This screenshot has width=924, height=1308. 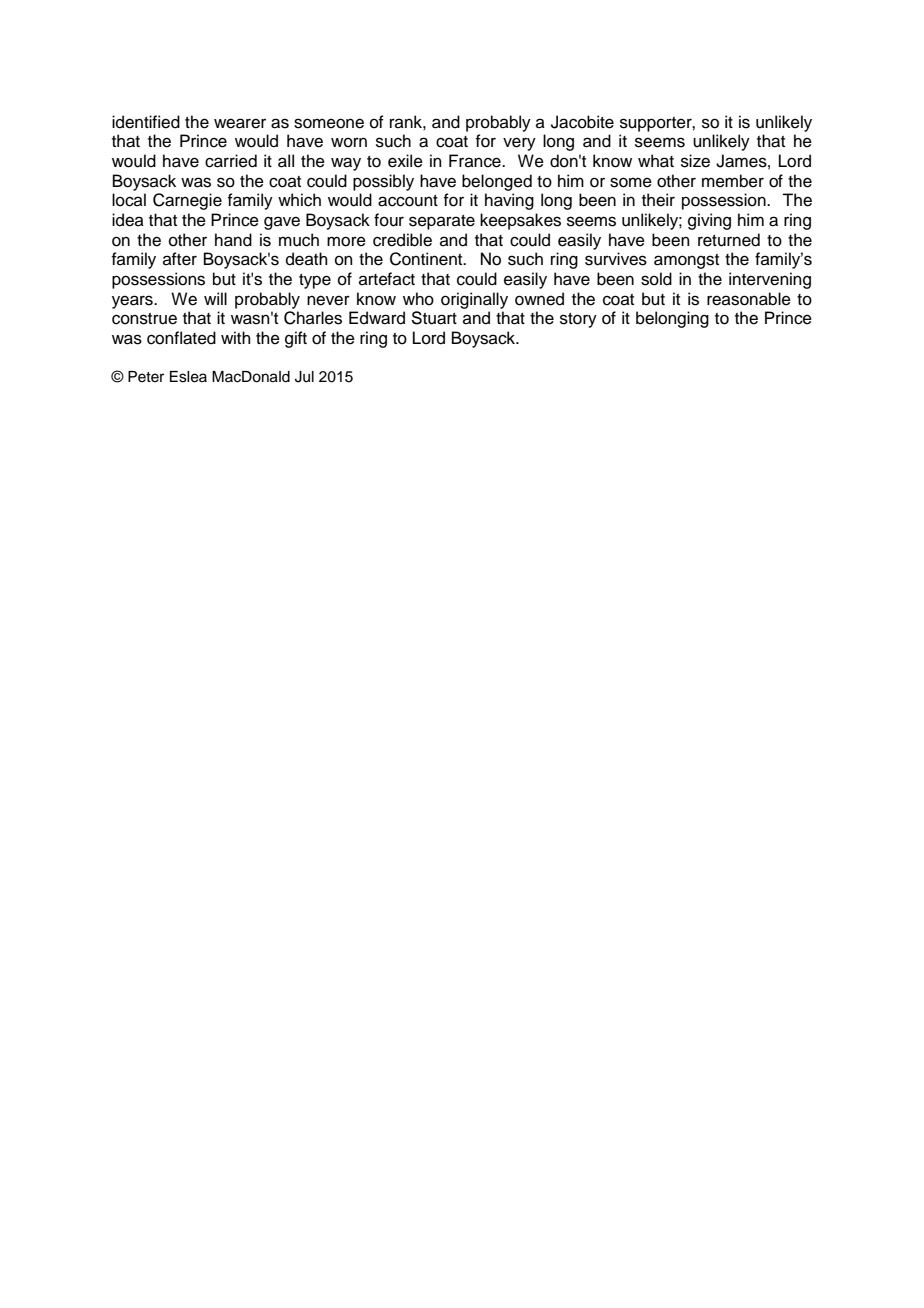 What do you see at coordinates (240, 123) in the screenshot?
I see `wearer` at bounding box center [240, 123].
